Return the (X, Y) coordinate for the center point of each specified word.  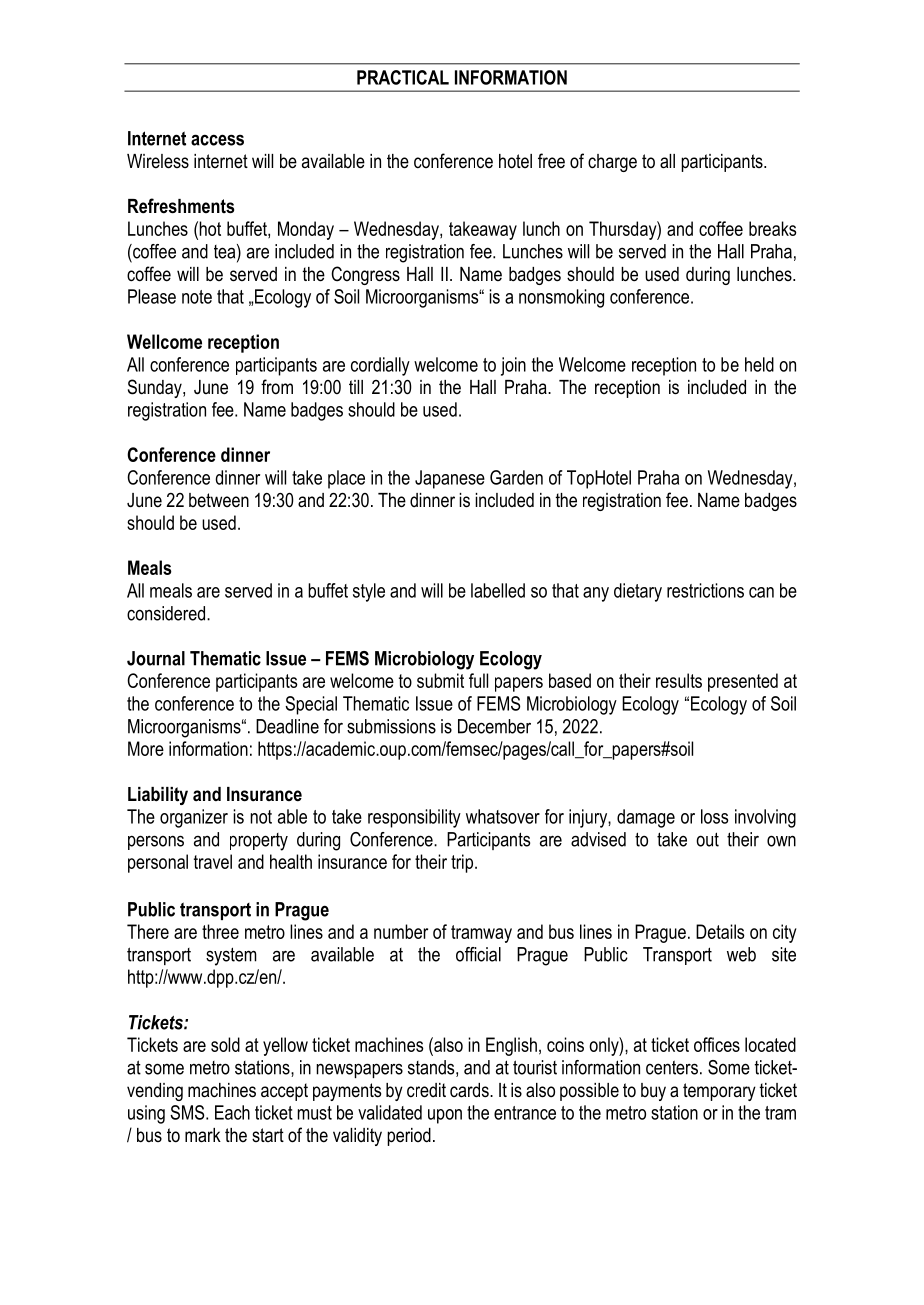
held (759, 364)
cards (470, 1090)
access (217, 140)
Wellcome (164, 341)
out (707, 839)
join (513, 366)
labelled (498, 590)
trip (462, 863)
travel (213, 861)
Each (232, 1112)
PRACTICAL (403, 77)
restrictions (705, 590)
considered (167, 613)
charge (612, 163)
